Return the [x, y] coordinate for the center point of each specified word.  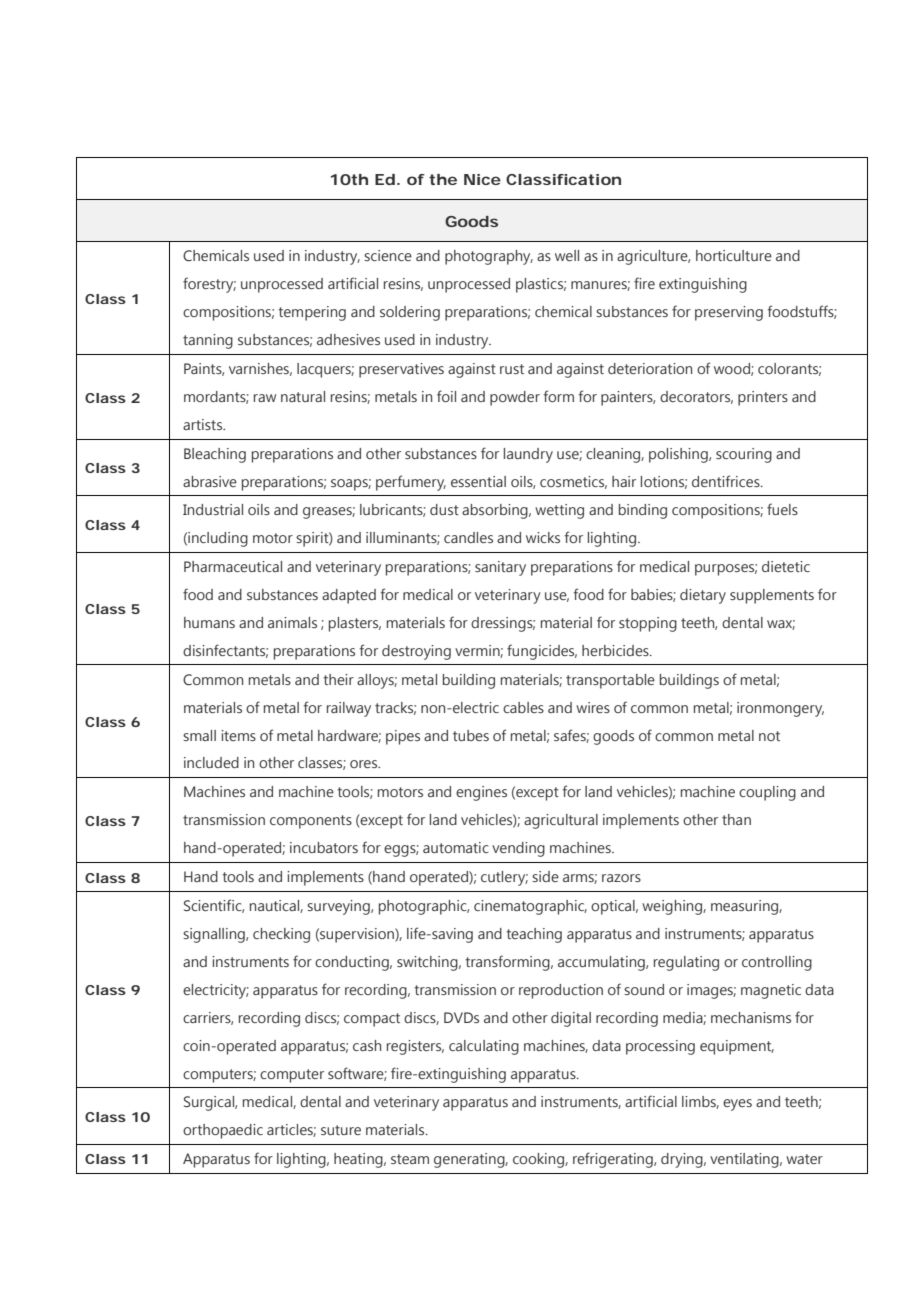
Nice [482, 179]
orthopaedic [223, 1131]
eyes [737, 1105]
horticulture [734, 255]
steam [410, 1159]
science [388, 255]
